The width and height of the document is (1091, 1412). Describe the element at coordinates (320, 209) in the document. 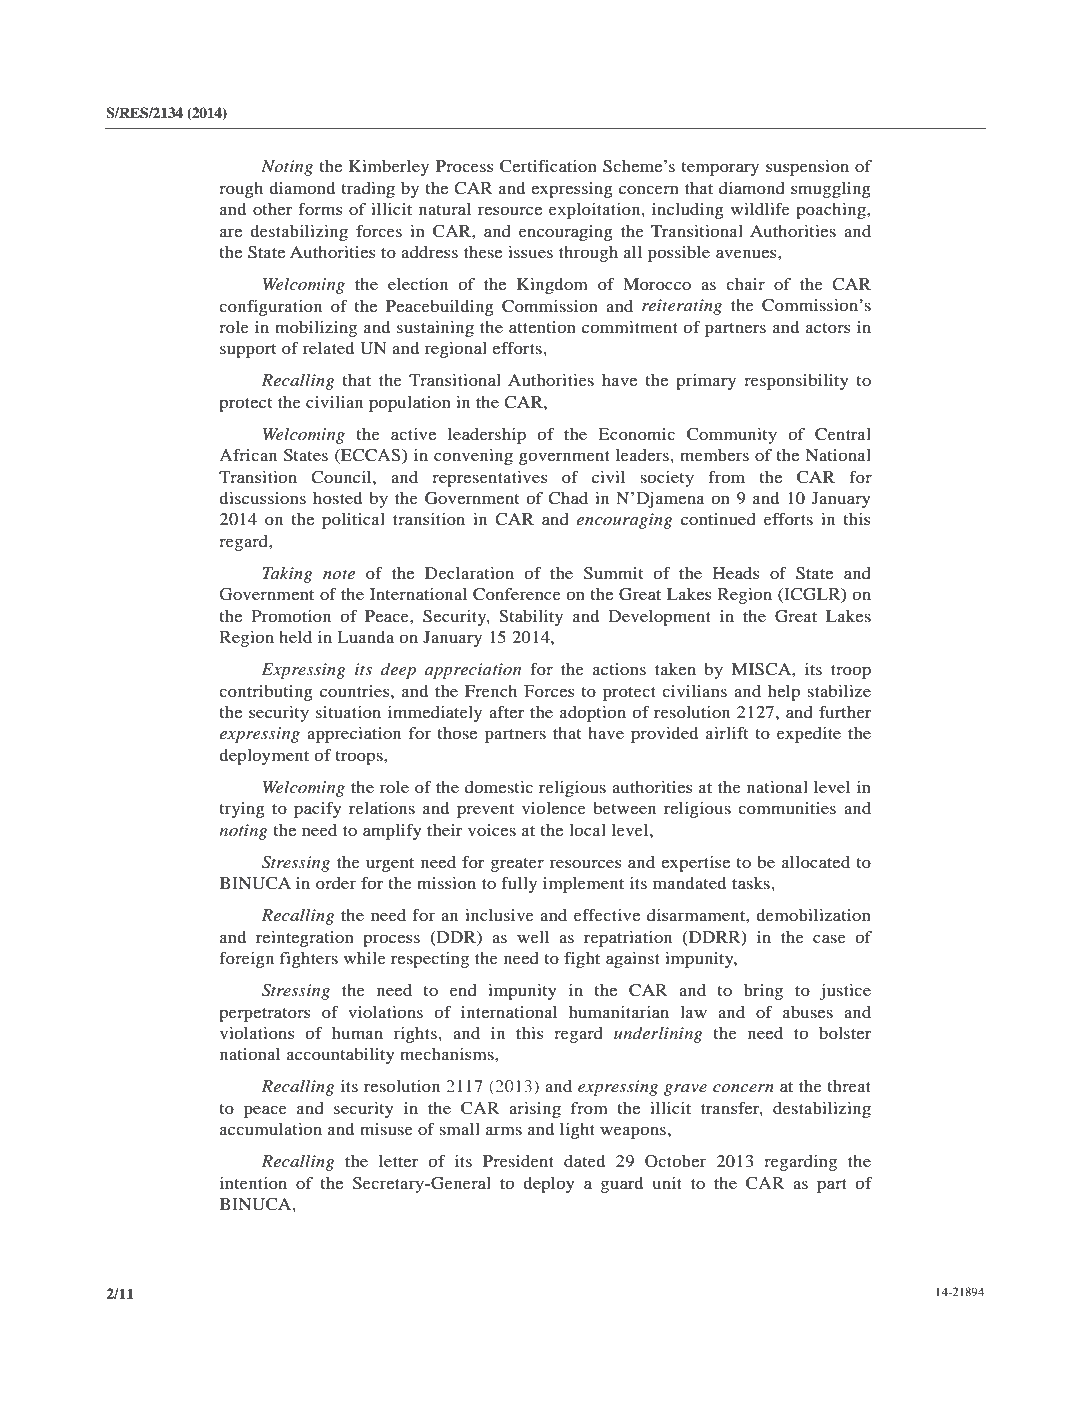

I see `forms` at that location.
